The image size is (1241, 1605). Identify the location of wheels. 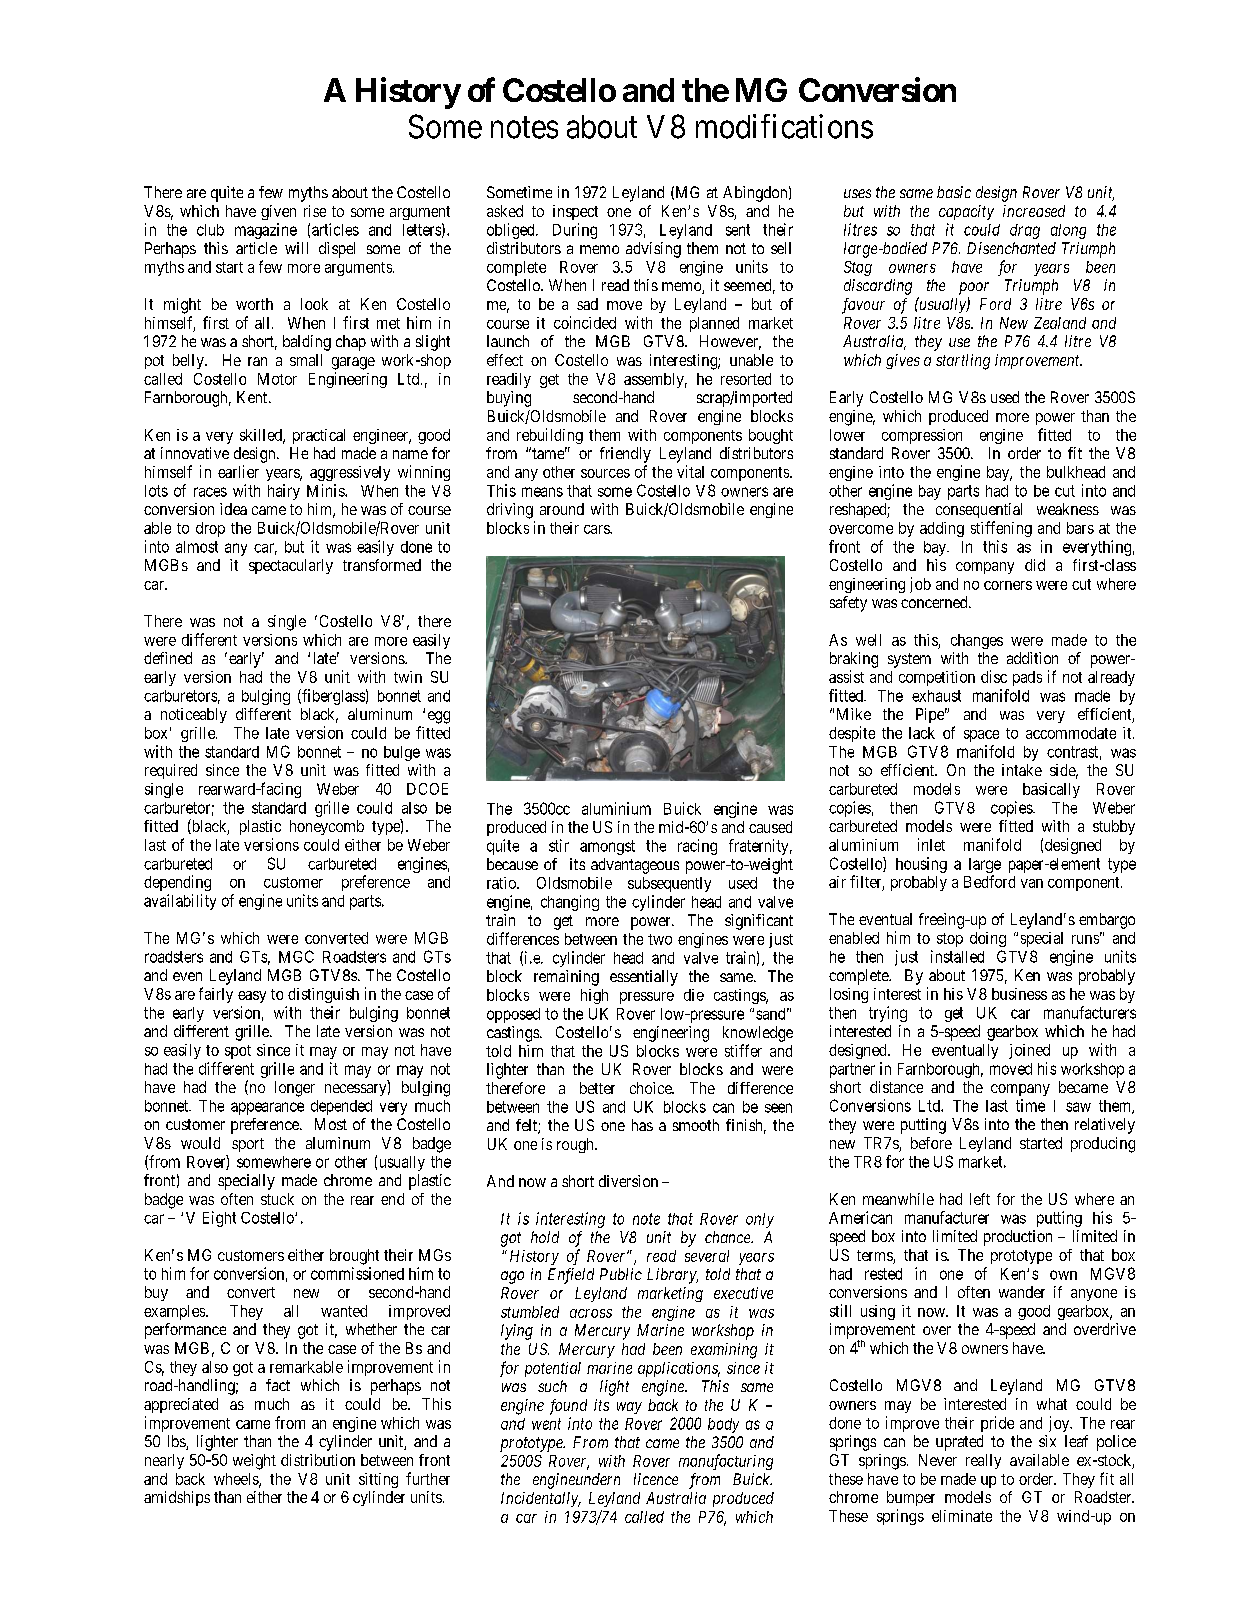
(237, 1480).
